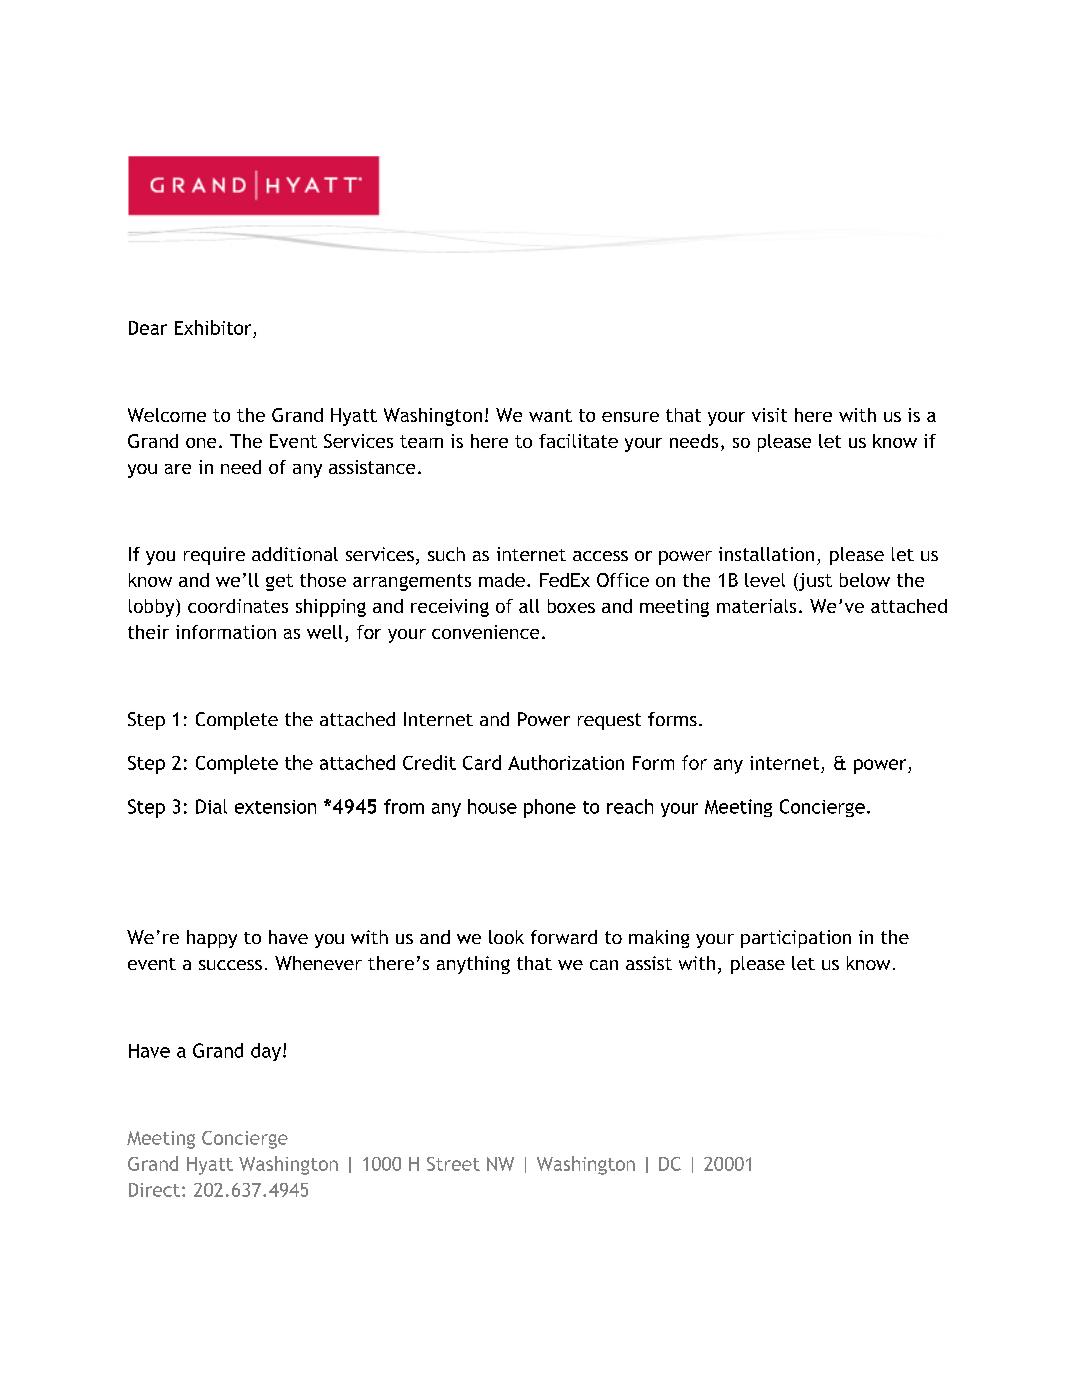  What do you see at coordinates (154, 1190) in the screenshot?
I see `Direct` at bounding box center [154, 1190].
